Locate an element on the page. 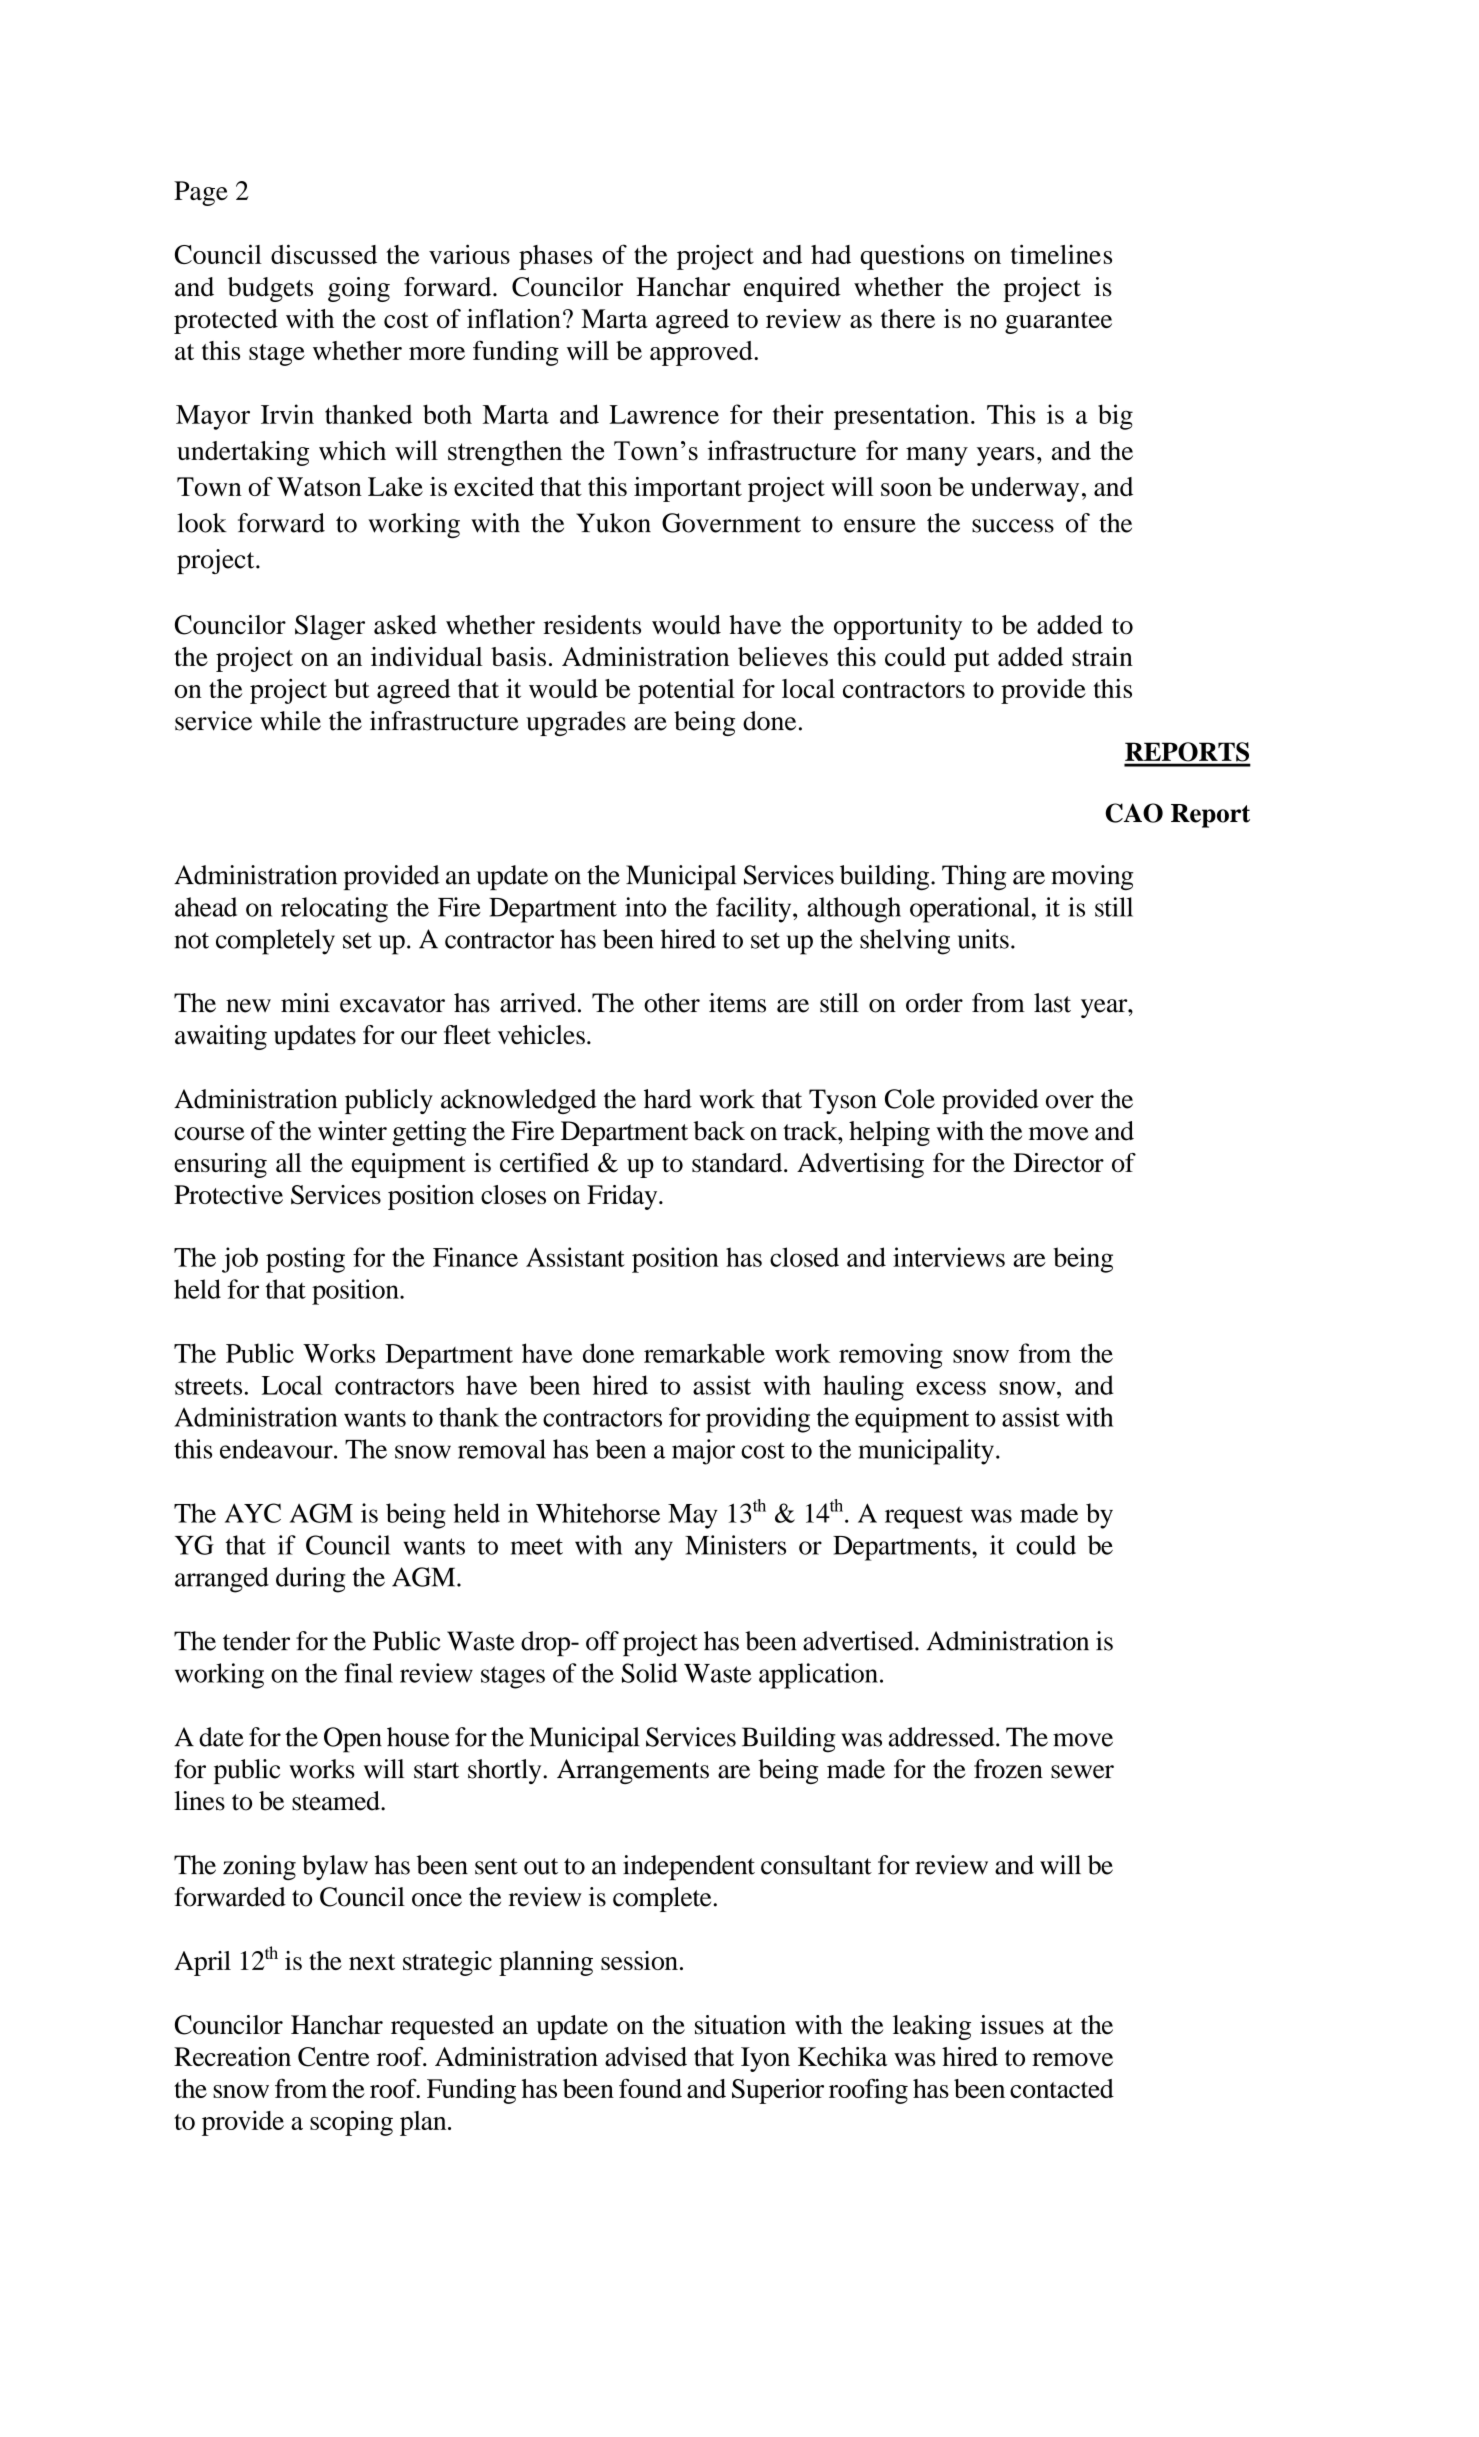 The width and height of the page is (1479, 2437). during is located at coordinates (311, 1580).
